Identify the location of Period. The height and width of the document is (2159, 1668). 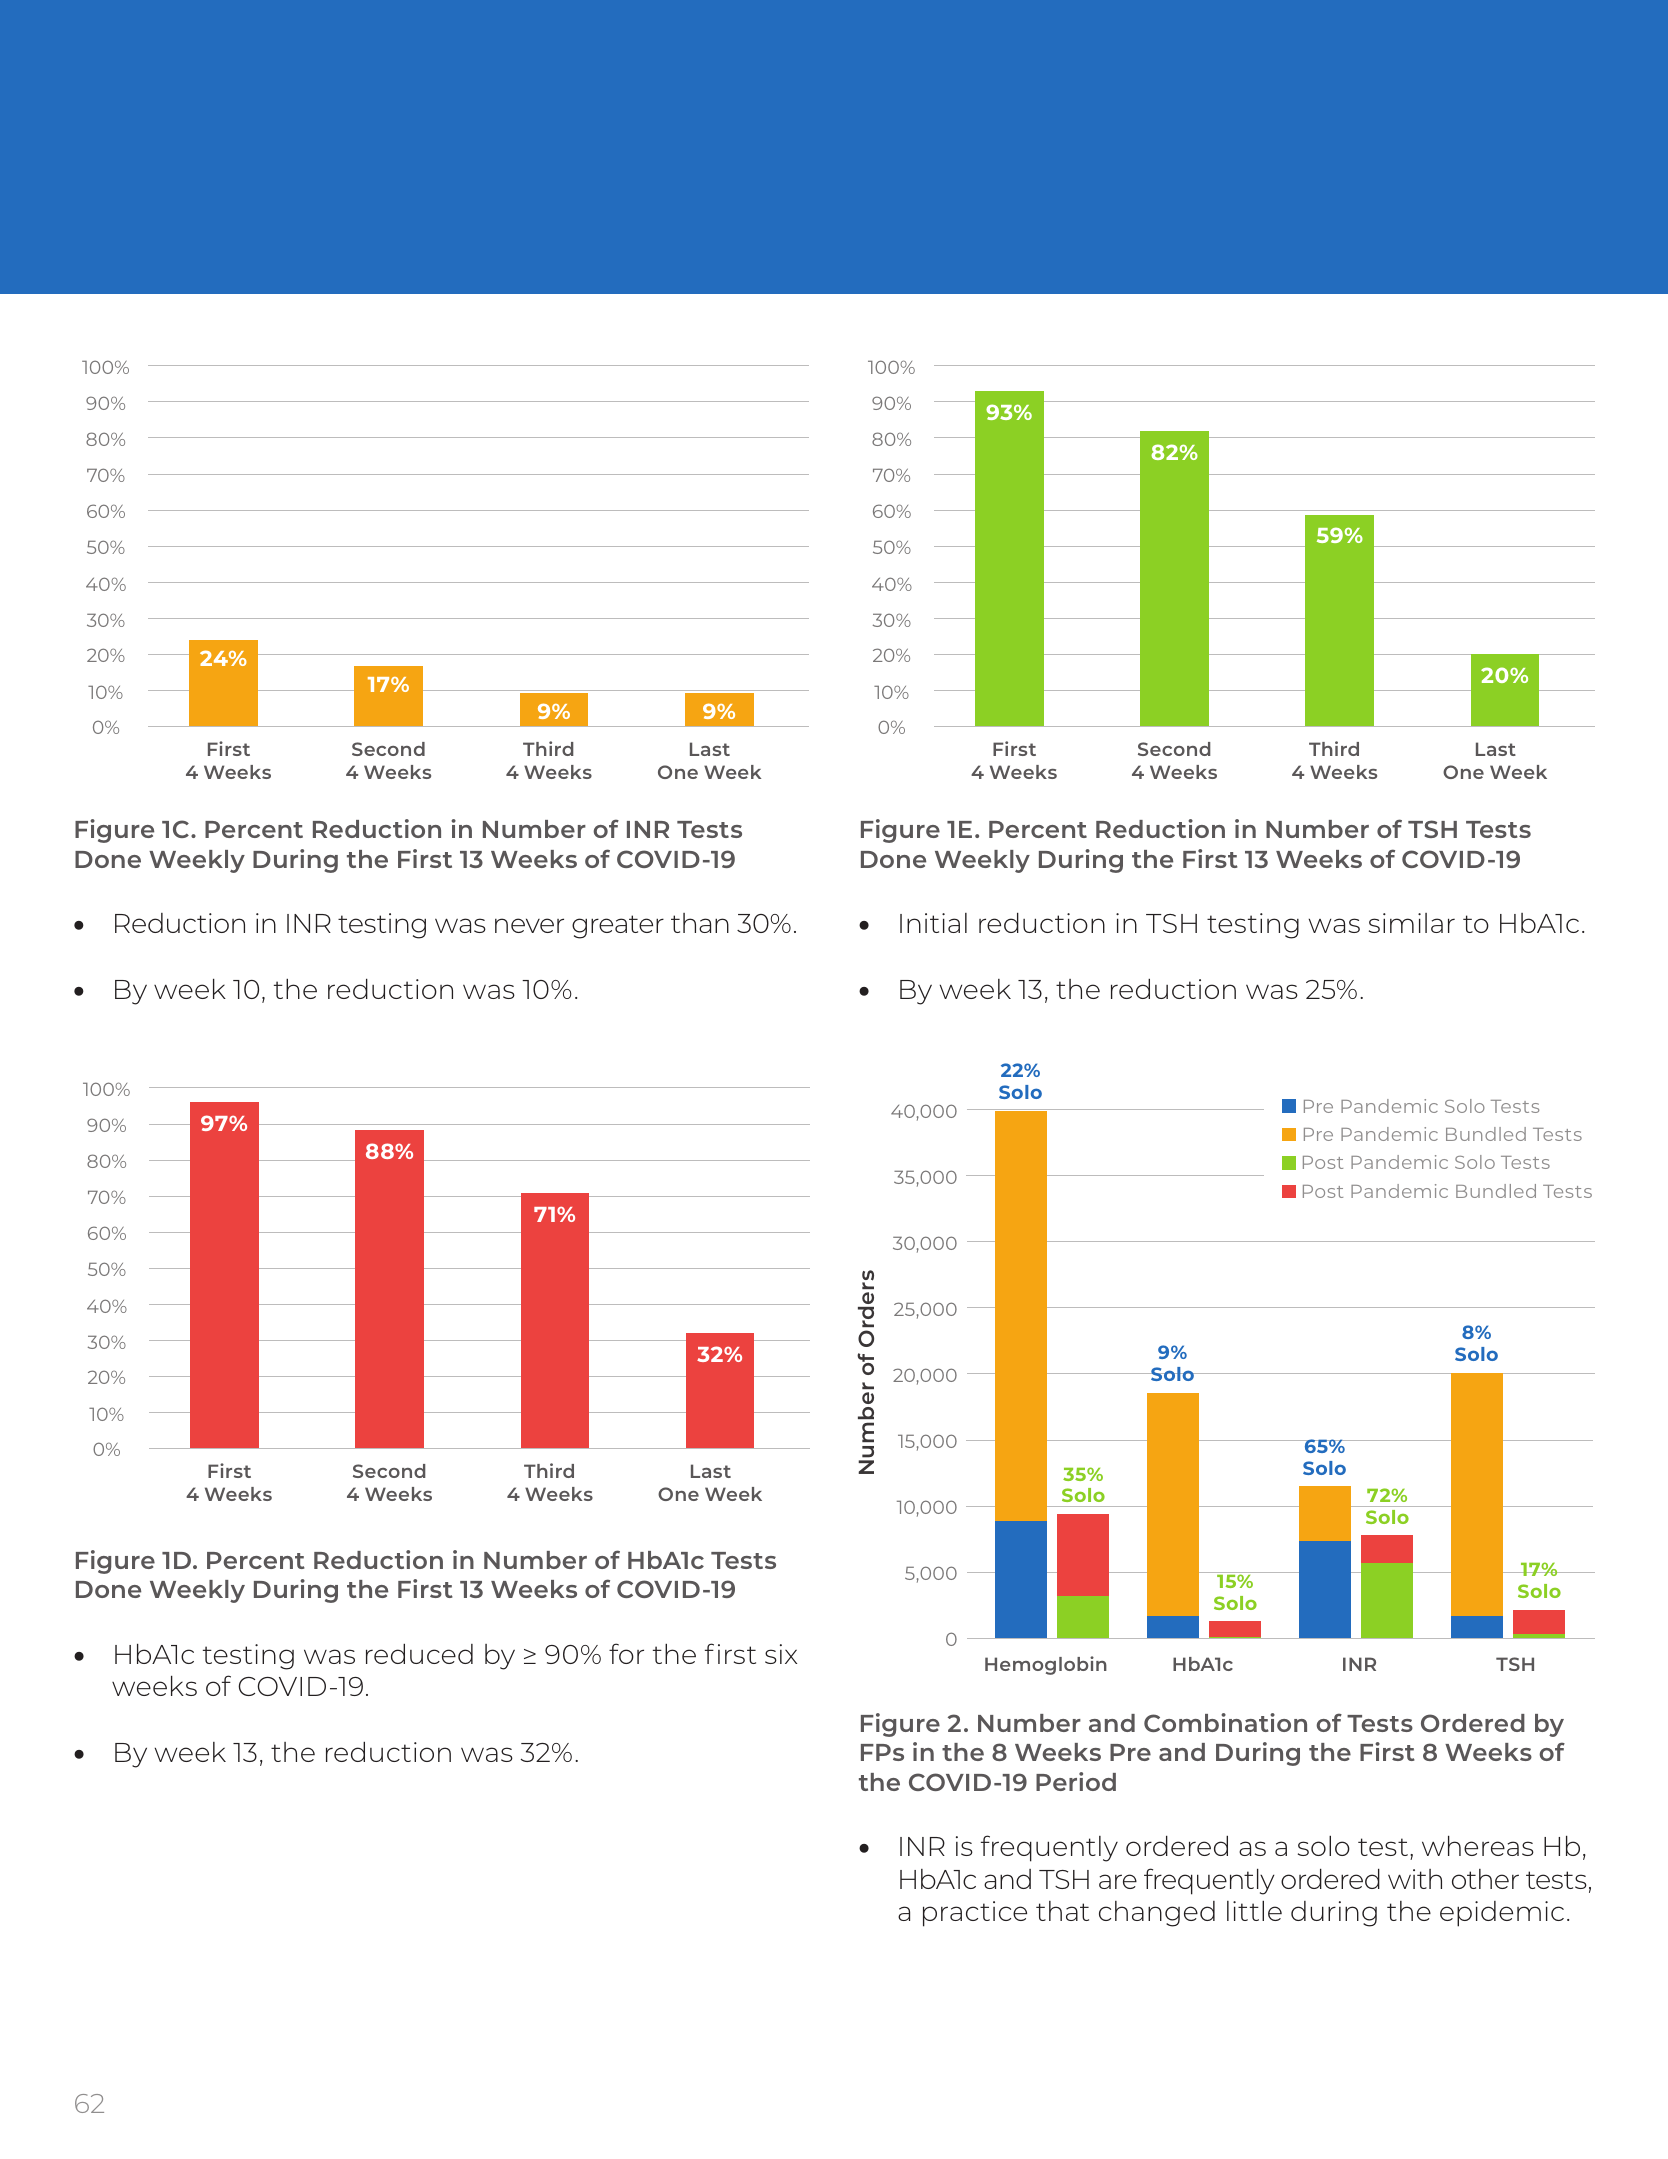
(1076, 1781).
